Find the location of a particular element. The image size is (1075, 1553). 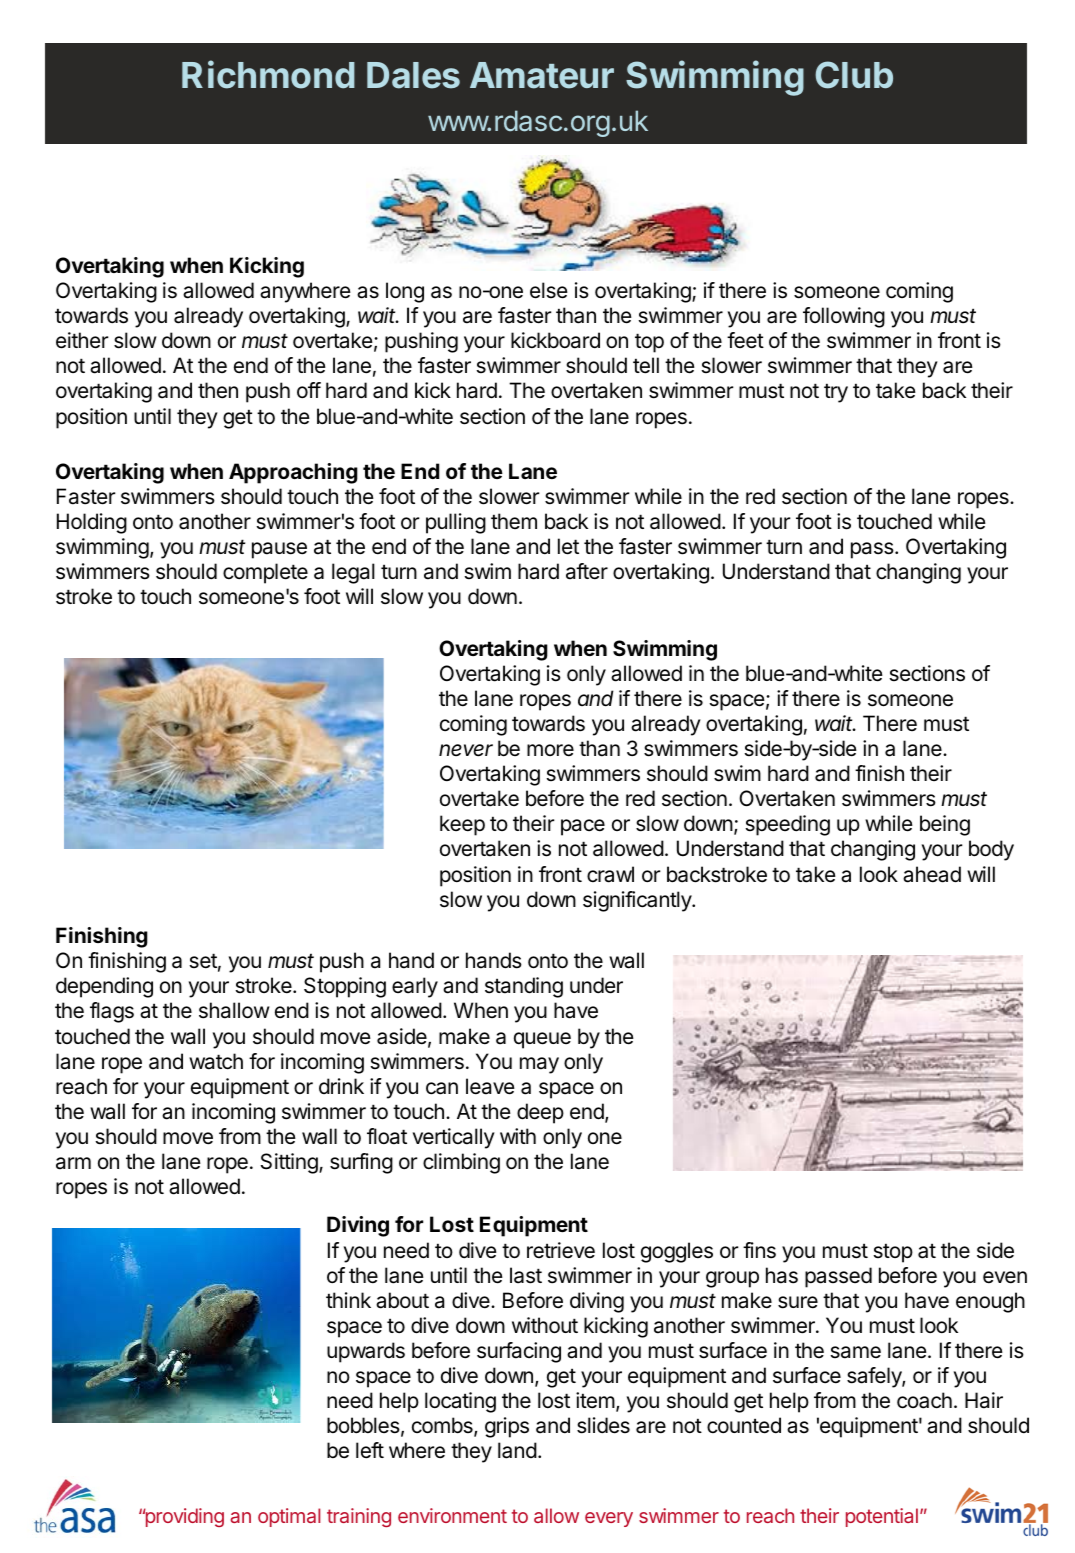

optimal is located at coordinates (289, 1517).
